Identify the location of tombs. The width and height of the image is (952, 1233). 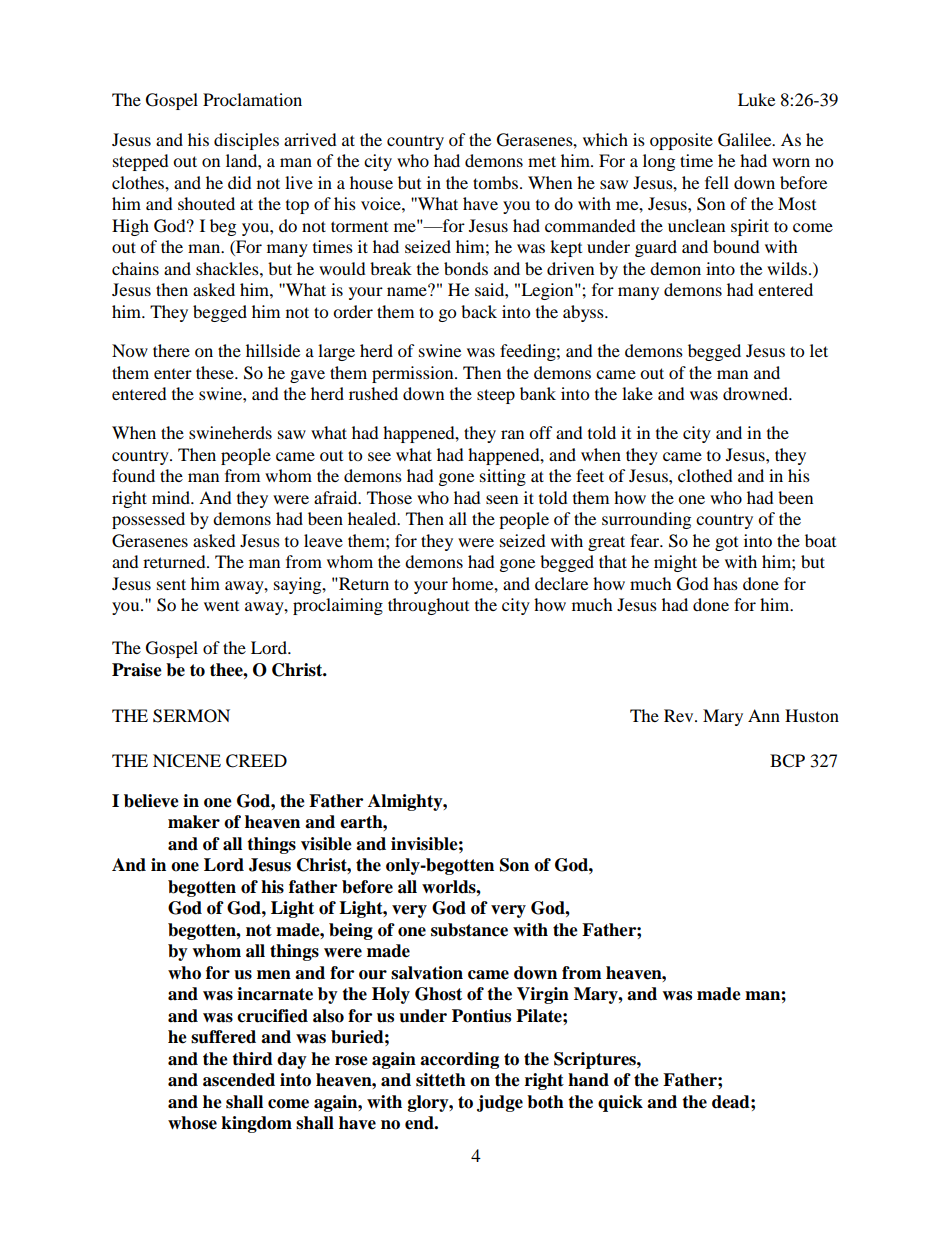
(497, 182).
